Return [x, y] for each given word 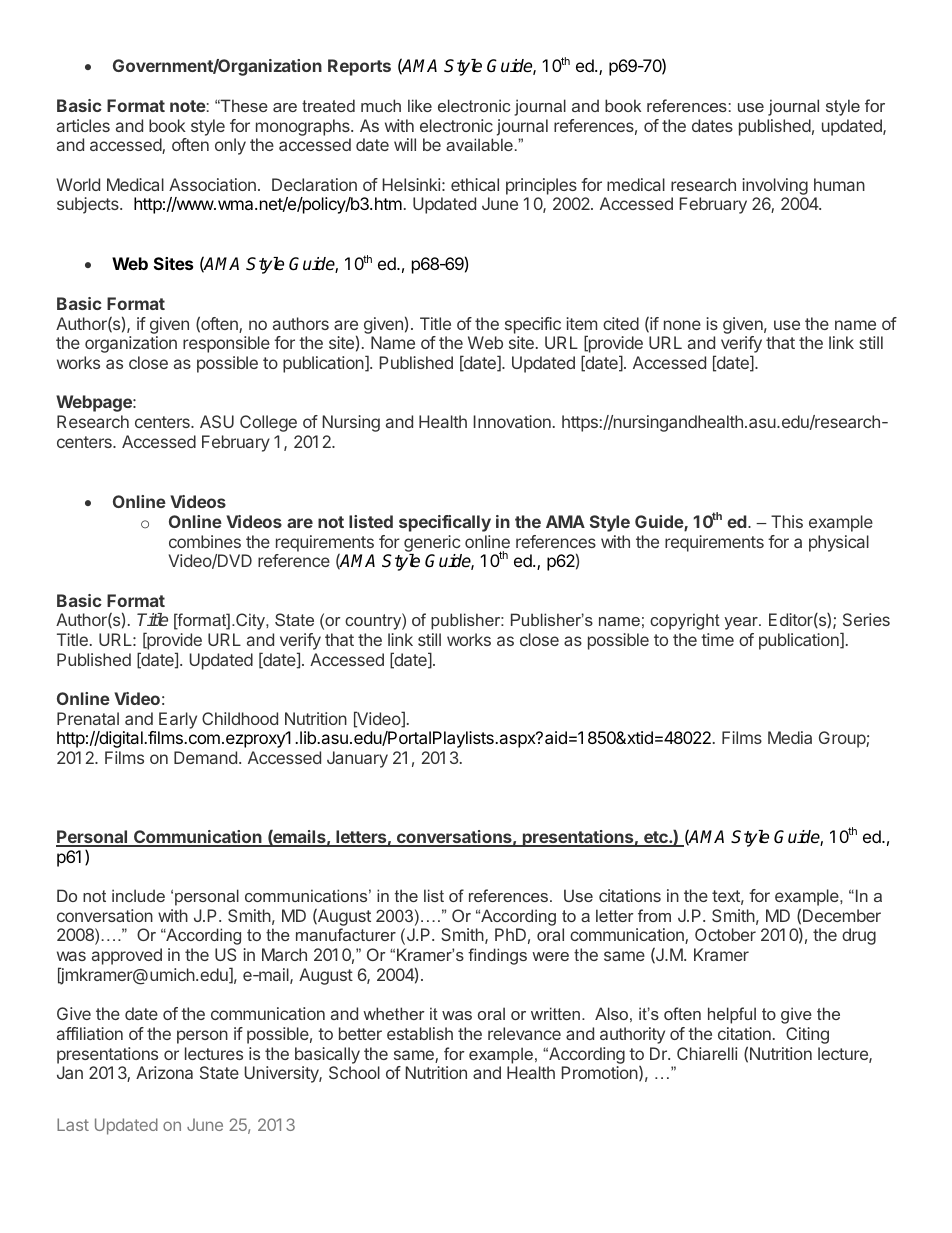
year [742, 623]
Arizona [164, 1072]
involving [775, 188]
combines [205, 541]
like [420, 105]
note [188, 106]
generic [432, 543]
